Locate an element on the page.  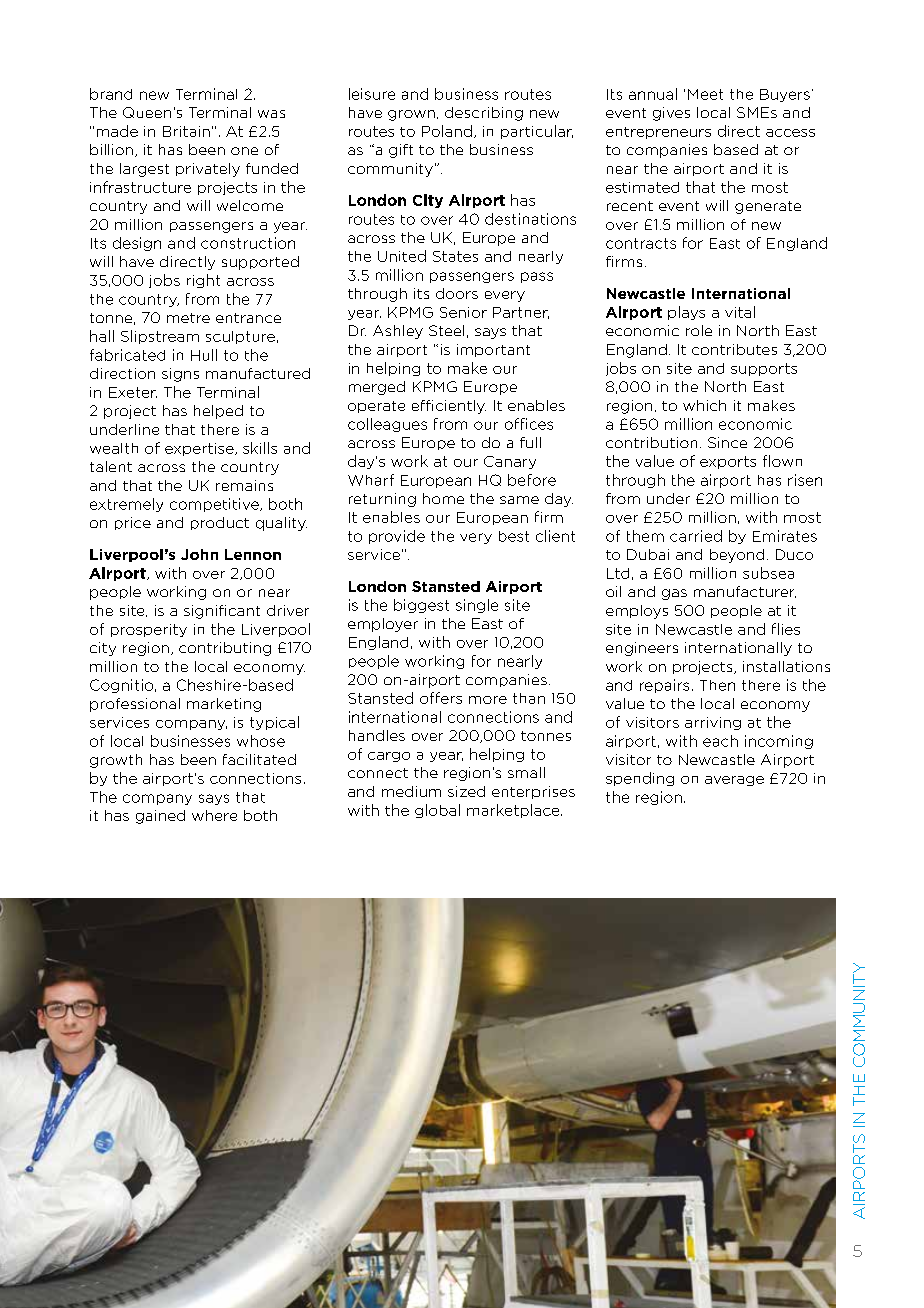
Britain is located at coordinates (186, 131).
